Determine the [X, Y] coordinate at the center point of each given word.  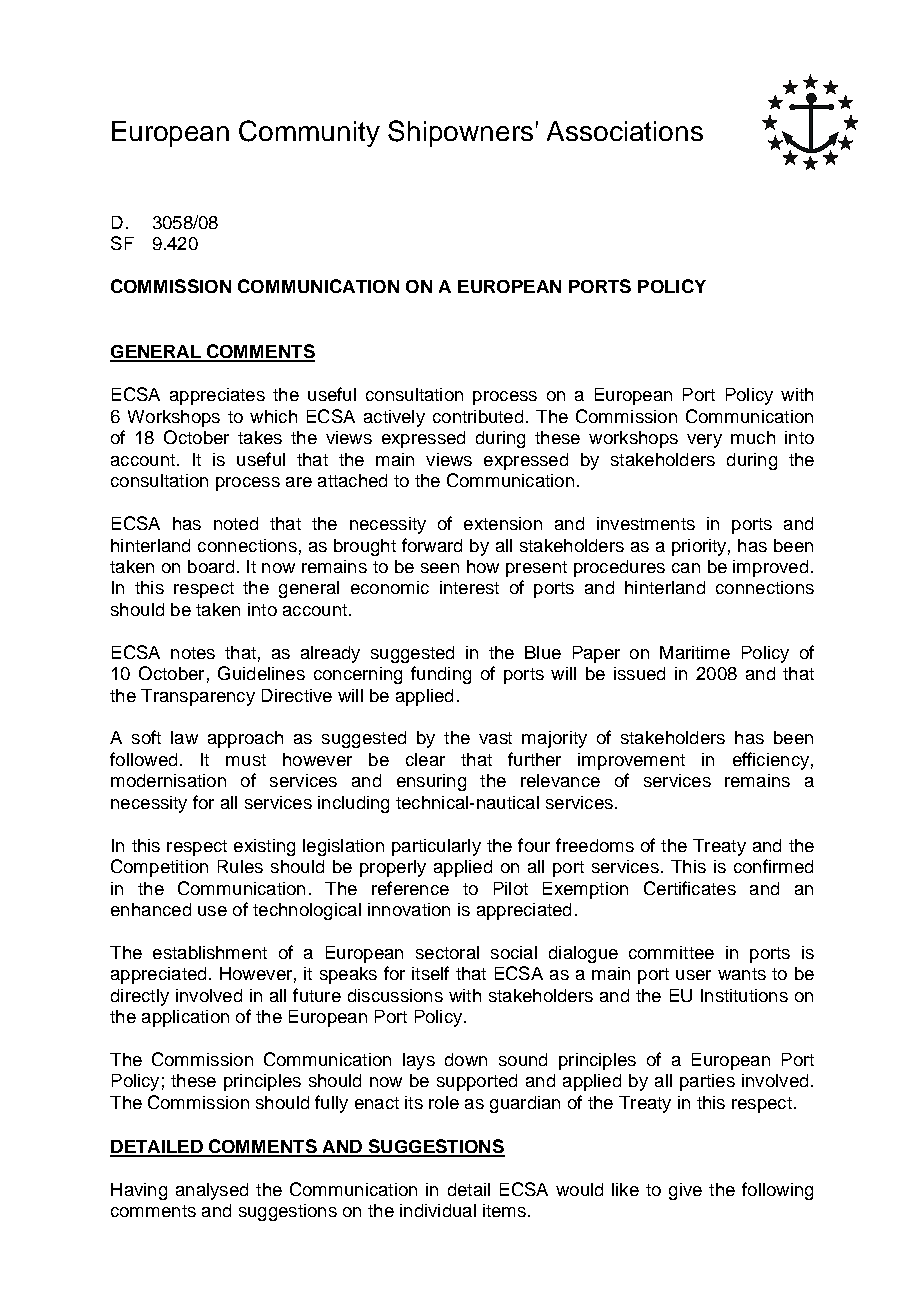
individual [438, 1210]
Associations [625, 131]
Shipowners [460, 133]
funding [441, 675]
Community [309, 133]
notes [193, 653]
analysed [212, 1191]
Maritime [695, 652]
